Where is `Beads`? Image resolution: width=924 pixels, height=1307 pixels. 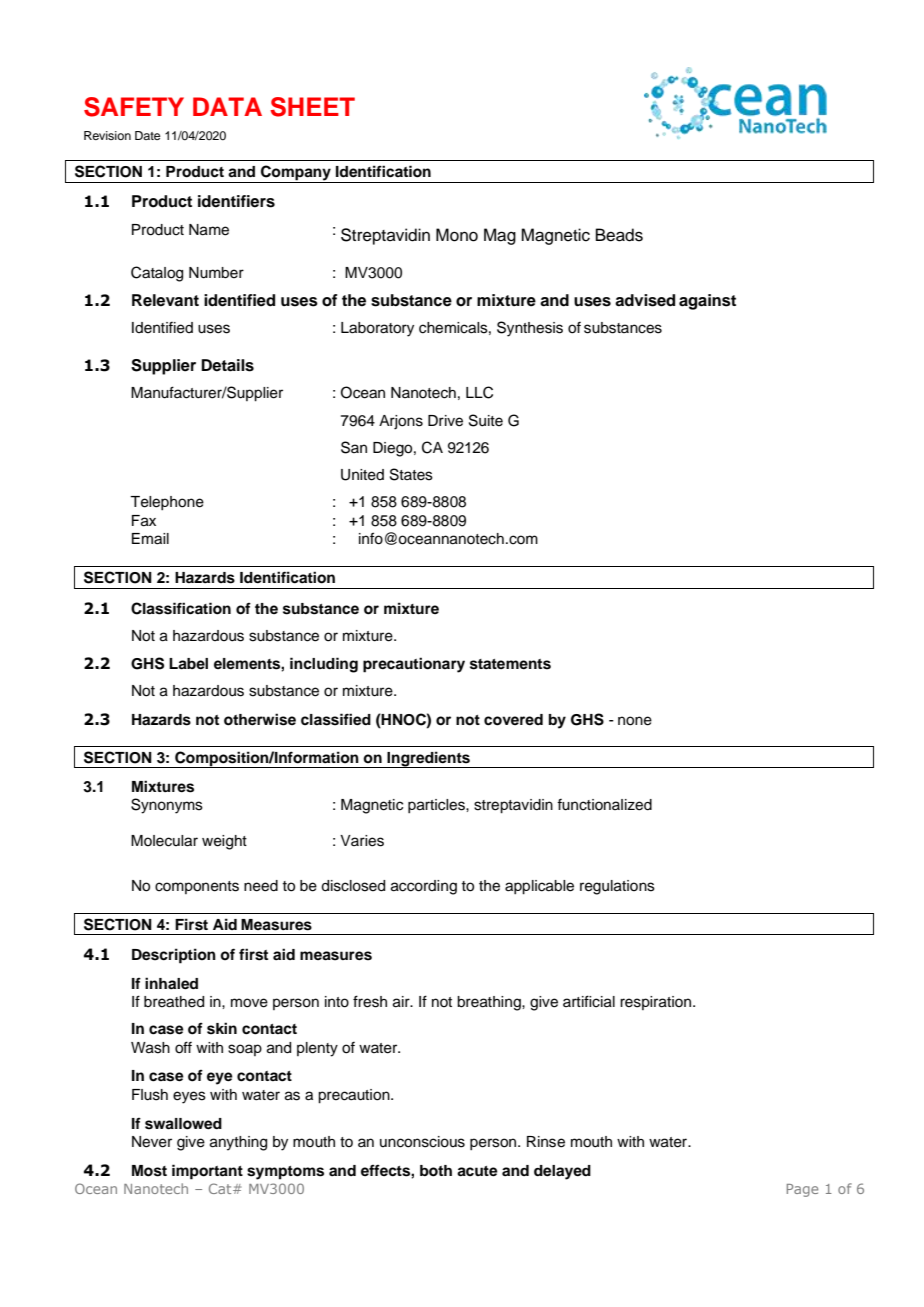
Beads is located at coordinates (619, 235).
